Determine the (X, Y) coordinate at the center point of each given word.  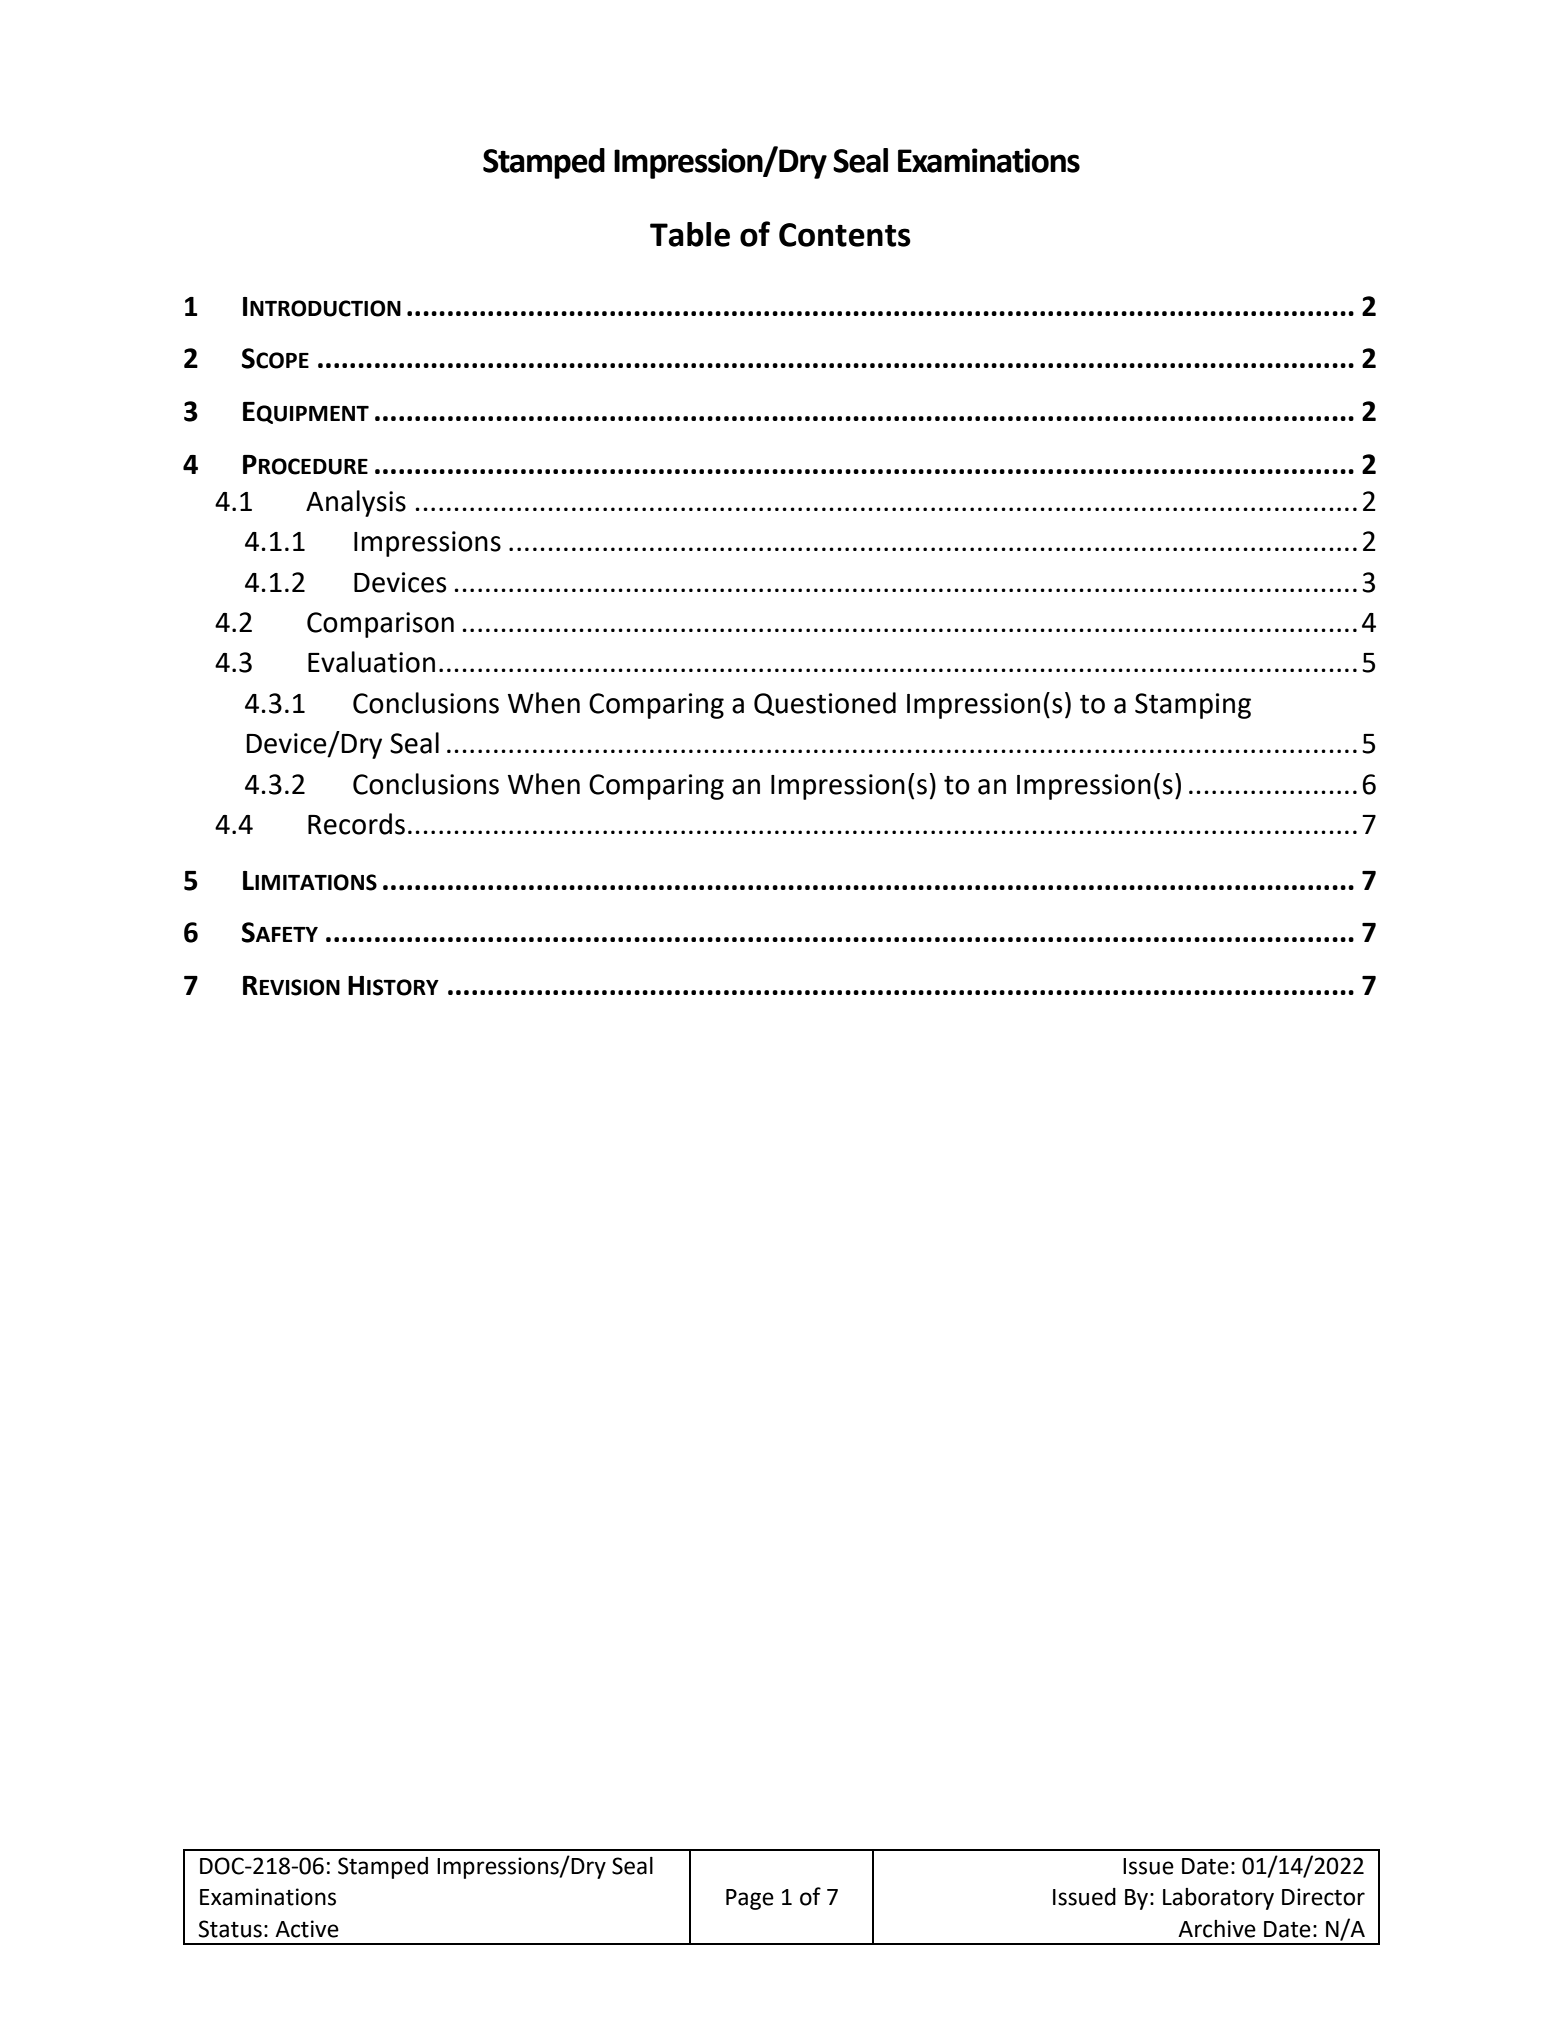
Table (690, 234)
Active (307, 1929)
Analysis (356, 503)
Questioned (825, 704)
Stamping (1193, 706)
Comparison (380, 625)
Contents (845, 235)
